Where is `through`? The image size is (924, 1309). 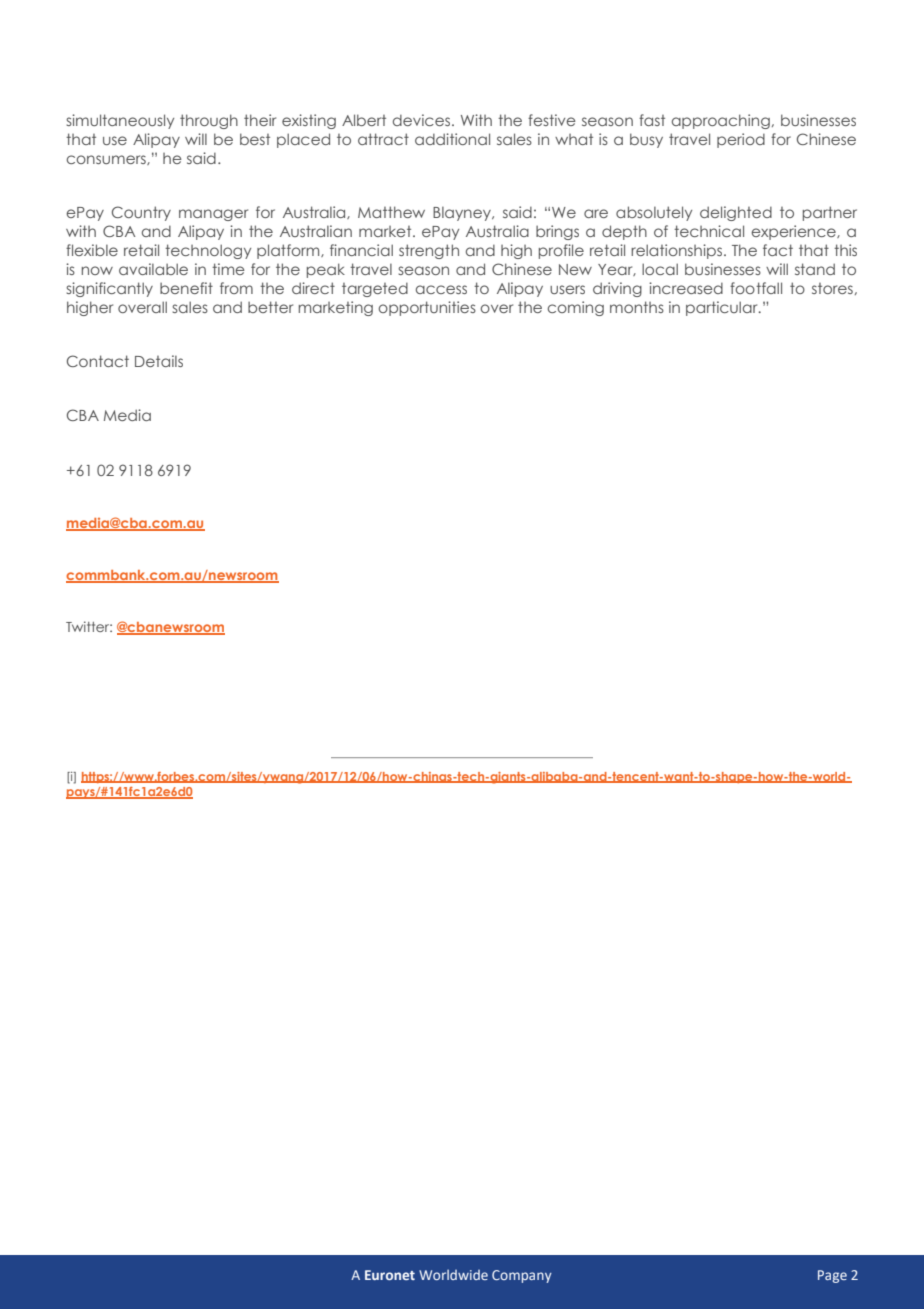 through is located at coordinates (209, 121).
